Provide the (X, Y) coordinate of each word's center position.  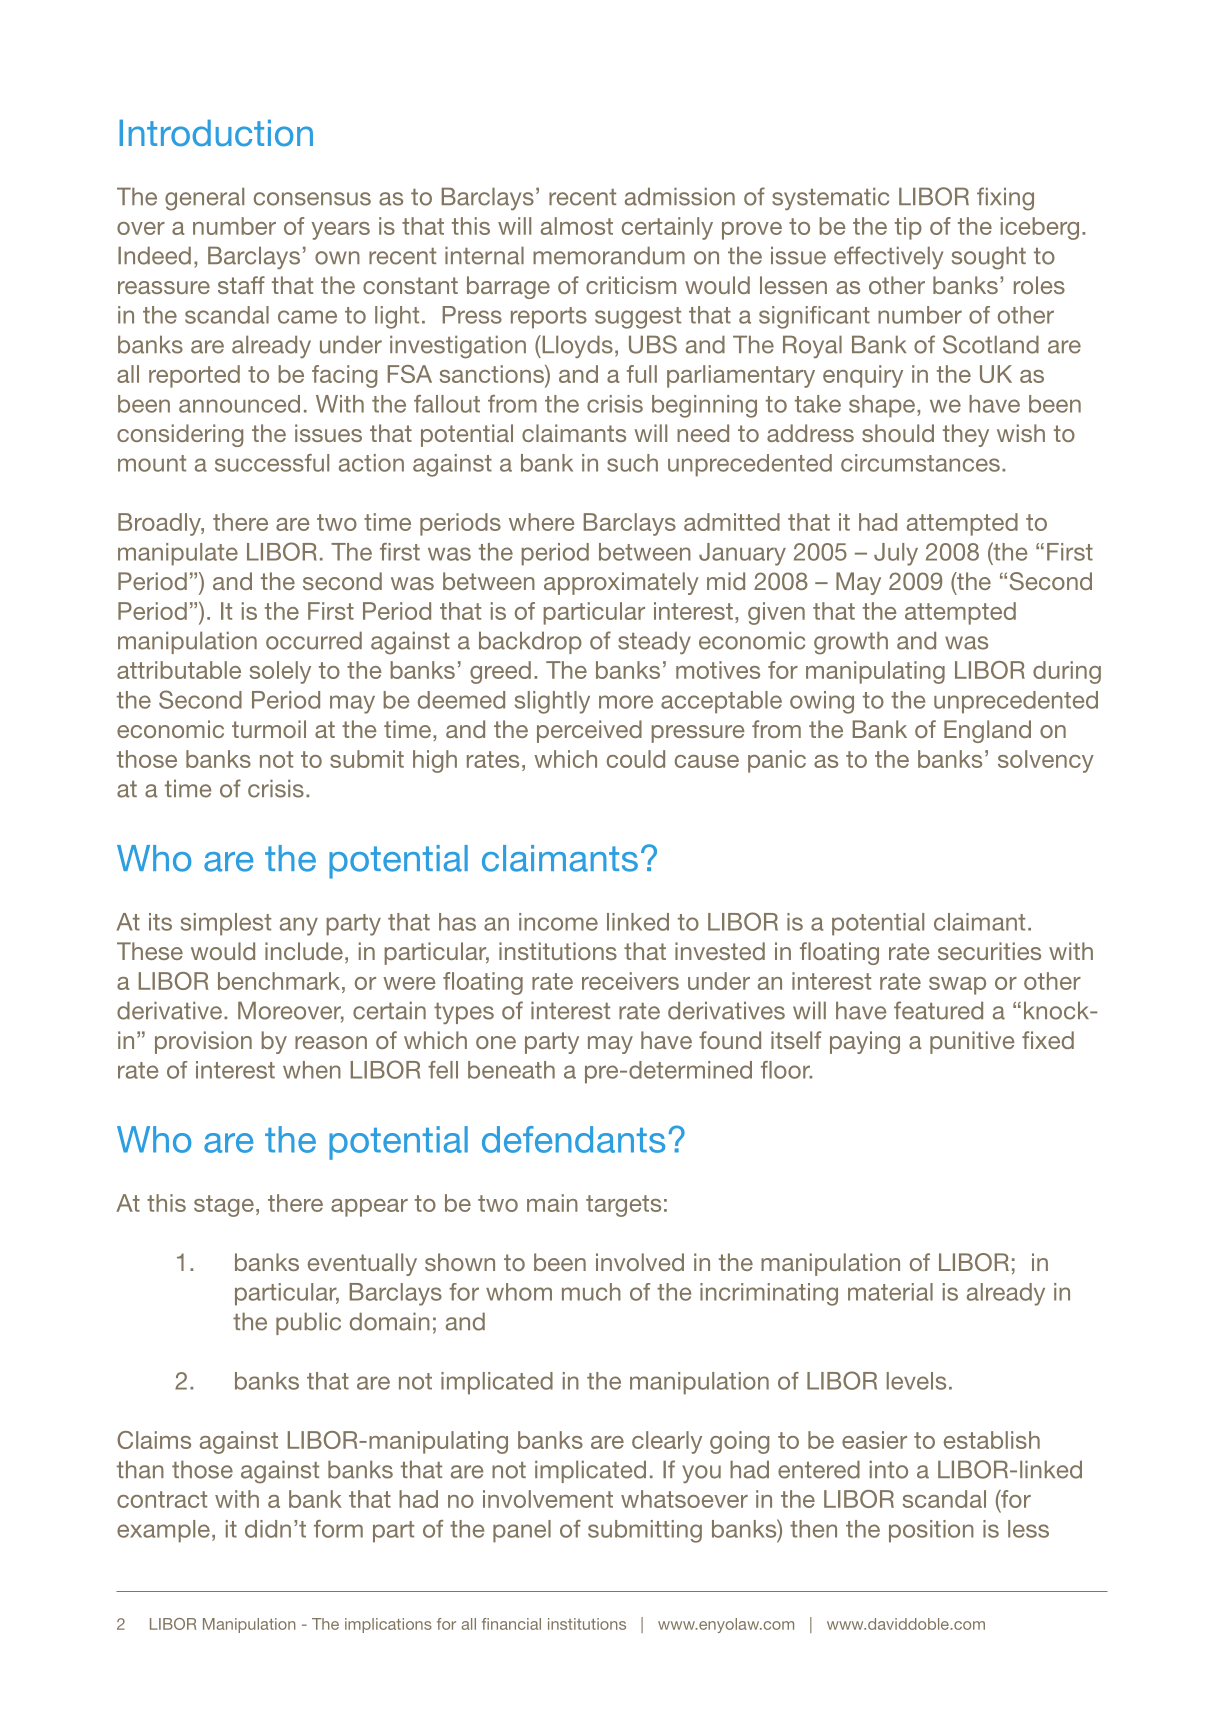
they (966, 435)
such (632, 463)
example (163, 1531)
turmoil (269, 729)
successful (272, 463)
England (987, 731)
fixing (1005, 199)
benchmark (280, 981)
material (890, 1292)
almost (577, 226)
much (591, 1292)
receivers (630, 981)
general (204, 199)
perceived (589, 731)
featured (938, 1010)
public (308, 1323)
